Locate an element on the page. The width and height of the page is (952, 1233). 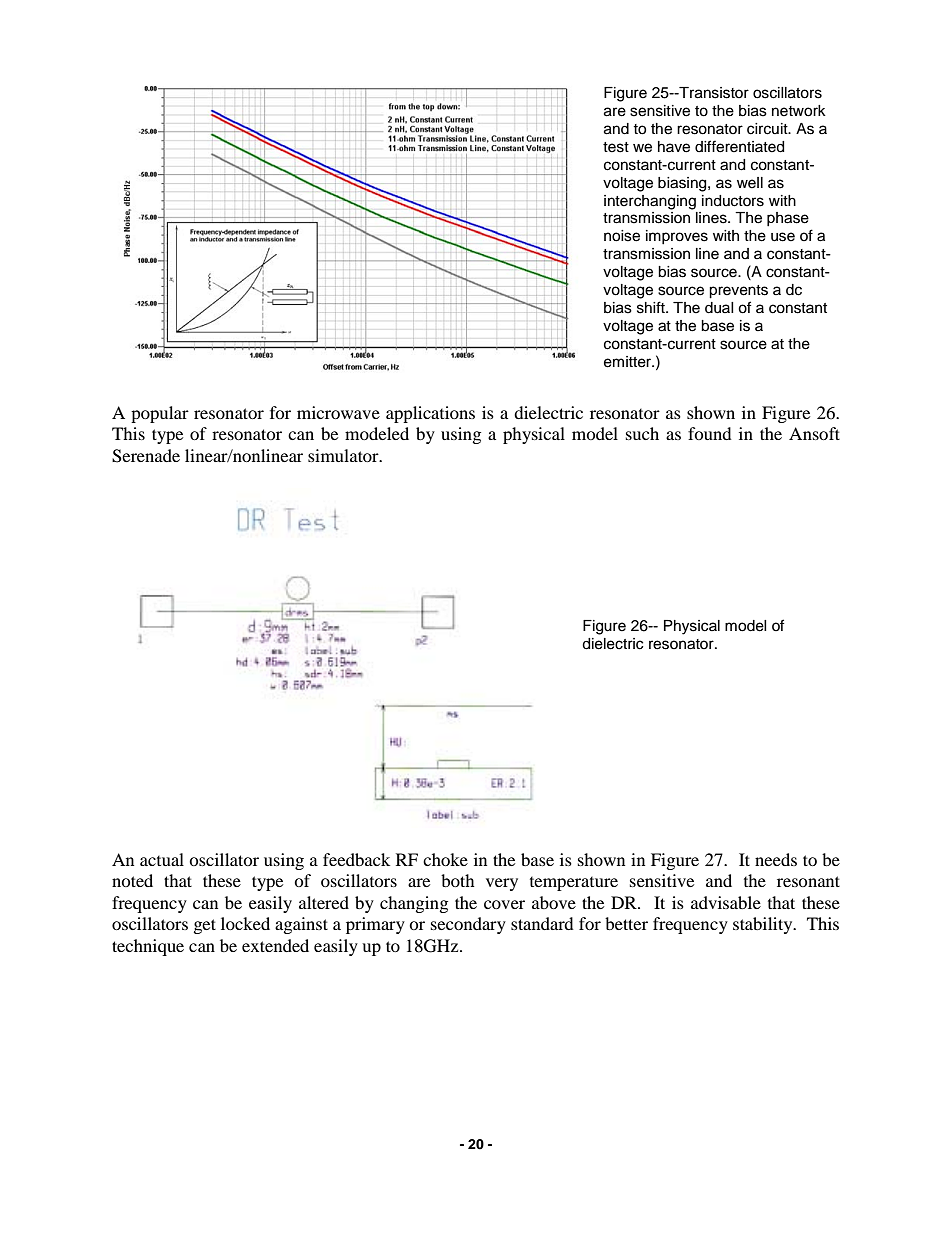
simulator is located at coordinates (344, 455).
